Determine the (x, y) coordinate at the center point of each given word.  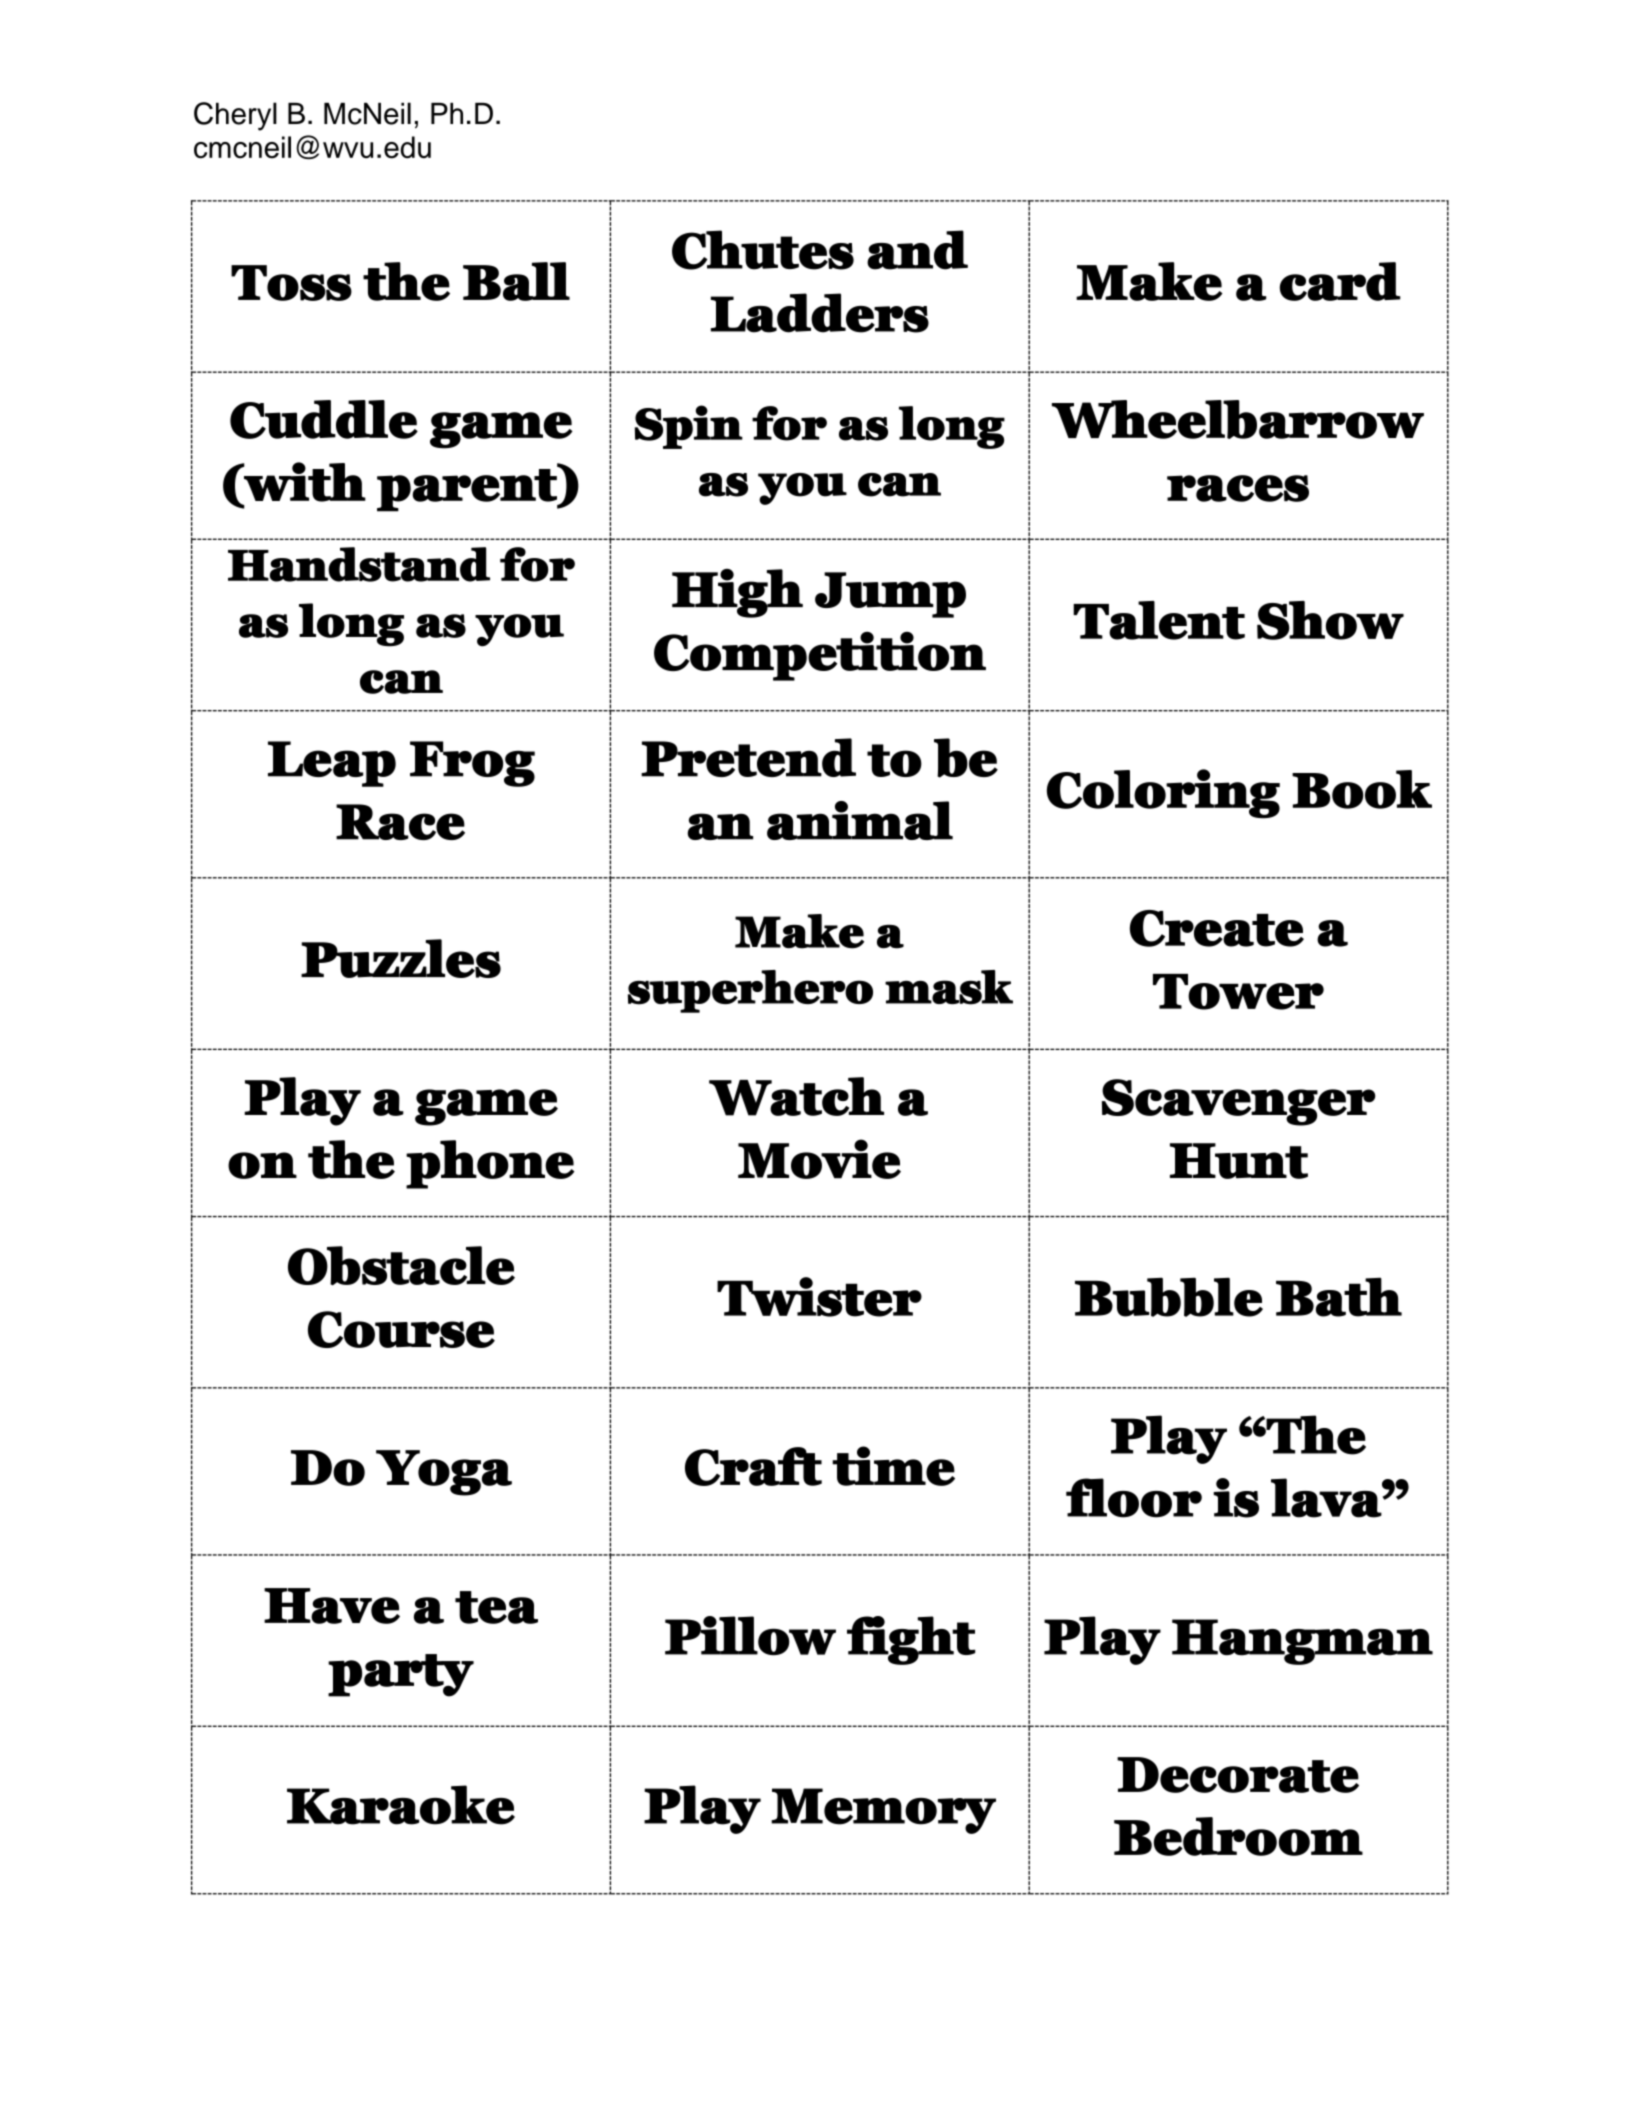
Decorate (1238, 1775)
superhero (750, 991)
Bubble (1169, 1297)
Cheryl (235, 116)
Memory (883, 1811)
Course (401, 1329)
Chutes (763, 250)
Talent (1159, 620)
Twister (819, 1297)
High (737, 593)
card (1340, 281)
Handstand (359, 564)
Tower (1238, 992)
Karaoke (401, 1805)
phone (490, 1164)
